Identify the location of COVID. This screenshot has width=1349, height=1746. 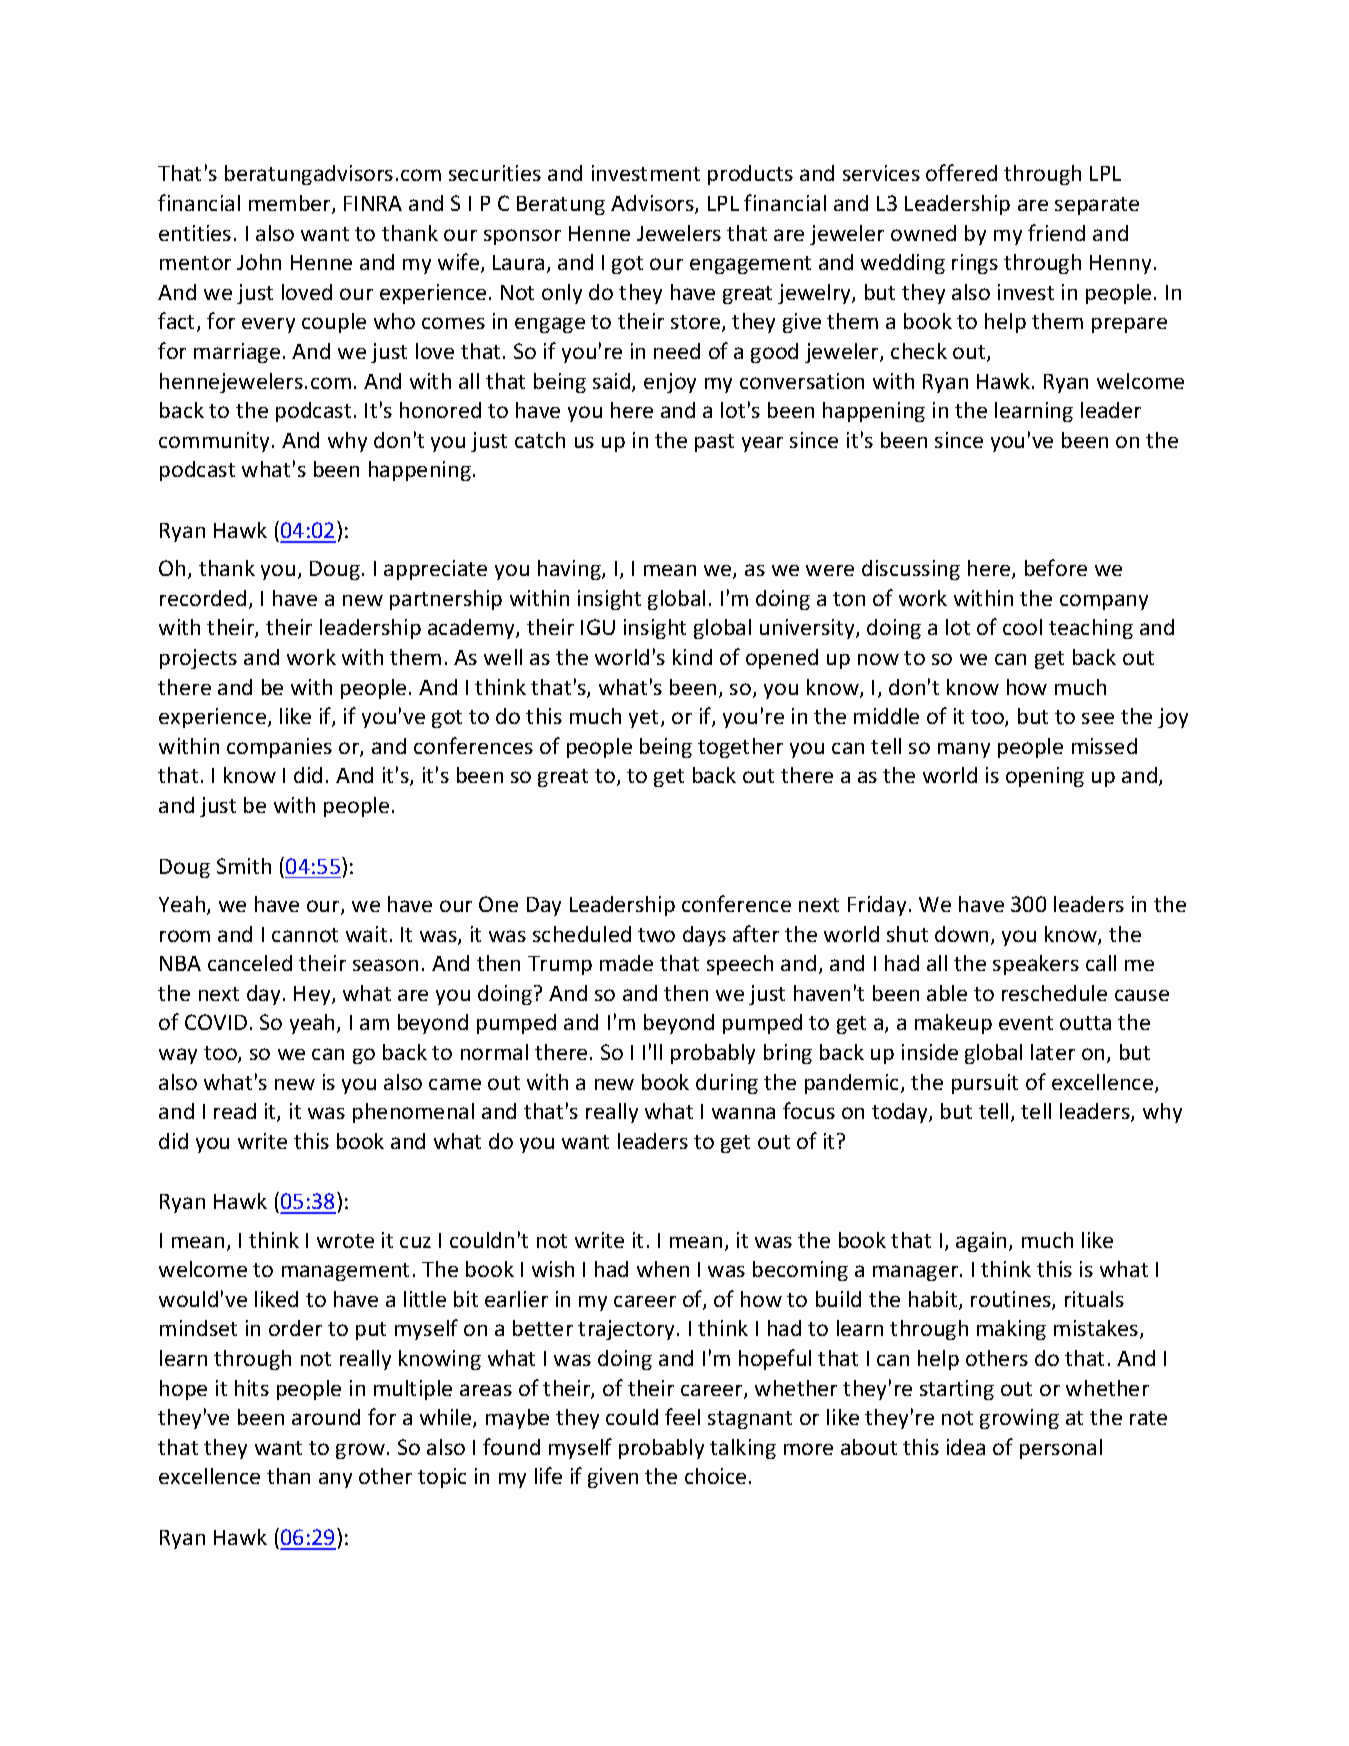
(216, 1022).
